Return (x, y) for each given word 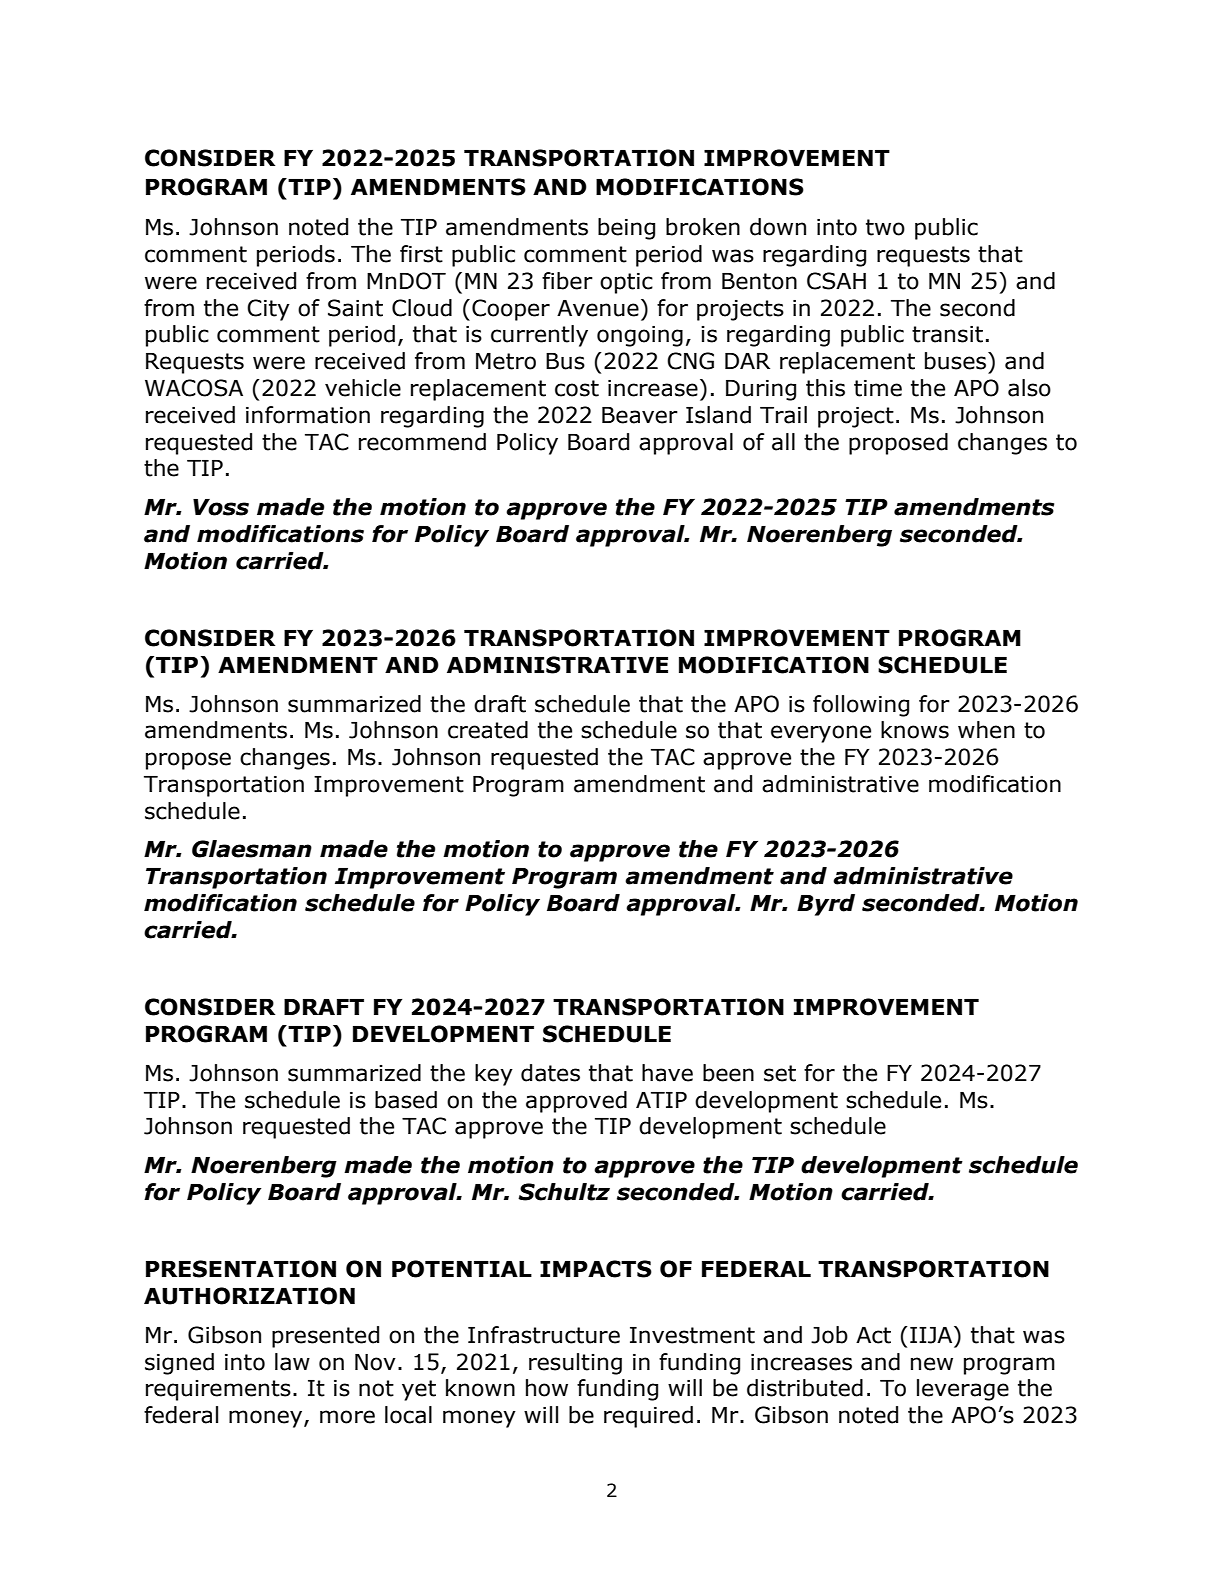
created (488, 730)
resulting (575, 1364)
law (292, 1362)
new (932, 1364)
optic (626, 283)
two (885, 227)
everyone (821, 734)
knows (915, 730)
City (268, 310)
